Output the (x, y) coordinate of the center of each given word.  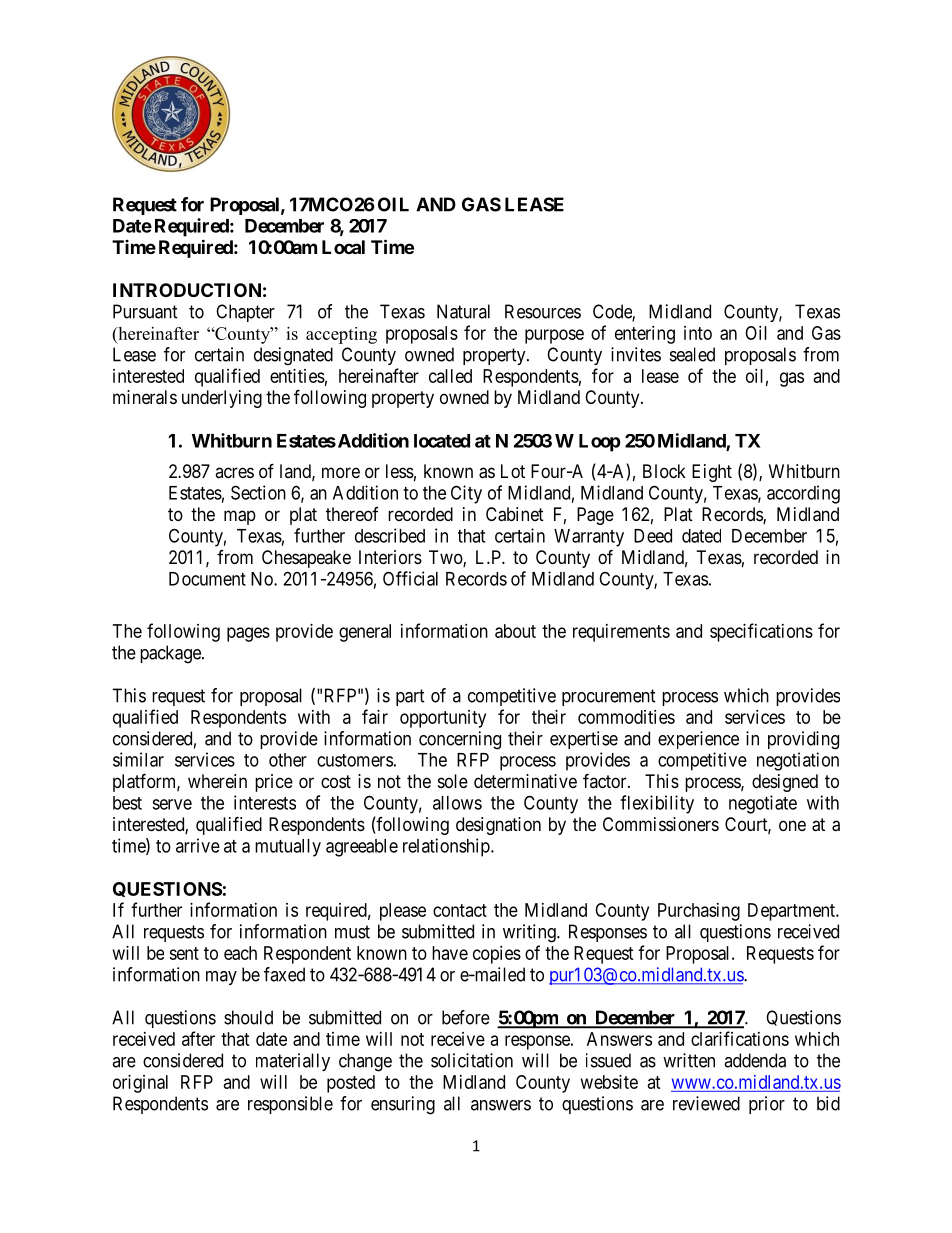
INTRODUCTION (187, 290)
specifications (761, 632)
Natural (463, 311)
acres (234, 472)
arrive (198, 845)
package (171, 654)
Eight (712, 473)
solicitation (472, 1060)
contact (460, 910)
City (466, 494)
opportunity (443, 719)
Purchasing (699, 912)
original (140, 1084)
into (698, 333)
